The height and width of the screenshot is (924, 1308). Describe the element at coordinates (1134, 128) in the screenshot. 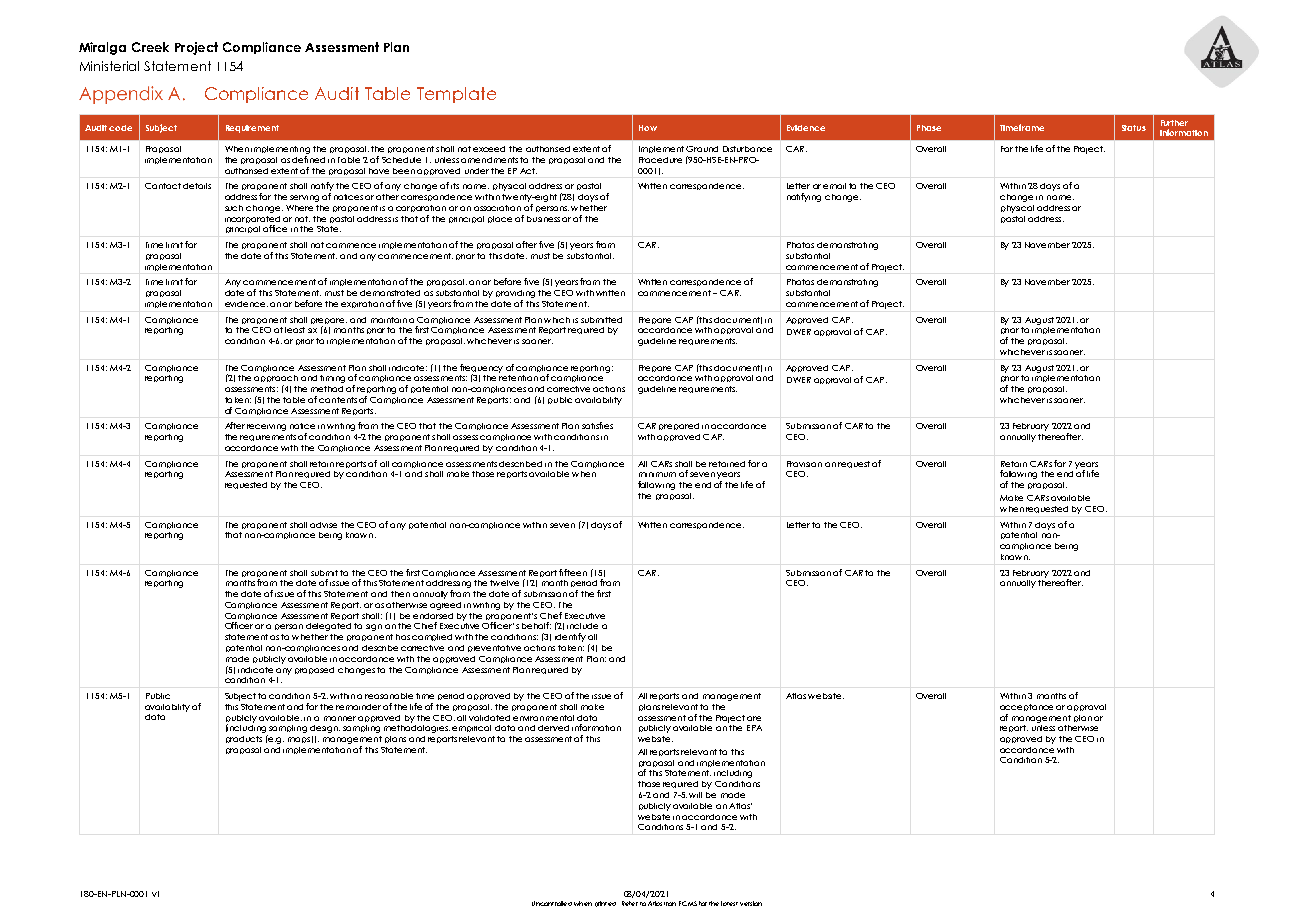

I see `Status` at that location.
